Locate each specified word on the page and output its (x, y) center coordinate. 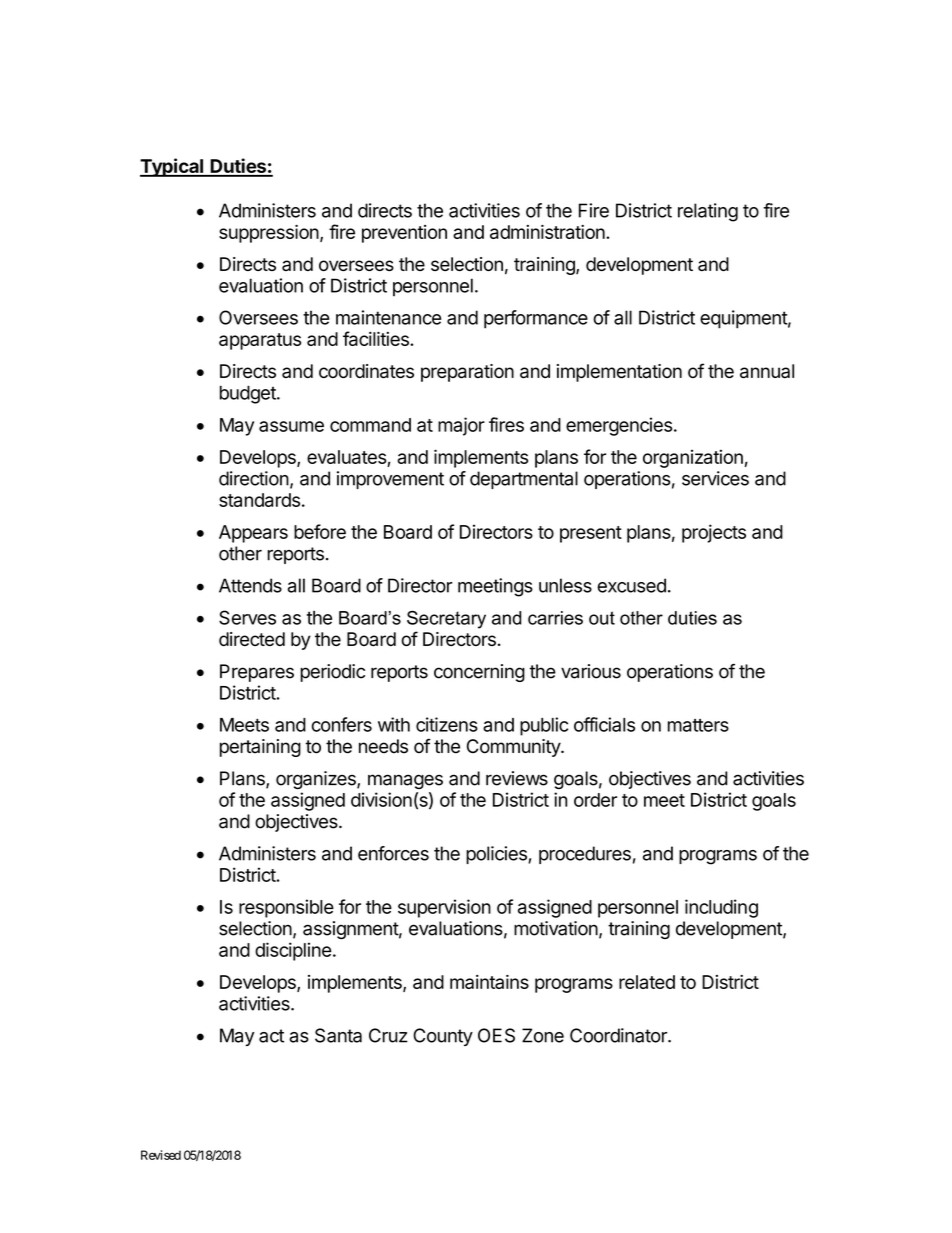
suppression (269, 234)
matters (698, 725)
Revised (161, 1155)
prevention (404, 234)
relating (708, 212)
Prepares (257, 673)
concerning (479, 673)
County (443, 1037)
